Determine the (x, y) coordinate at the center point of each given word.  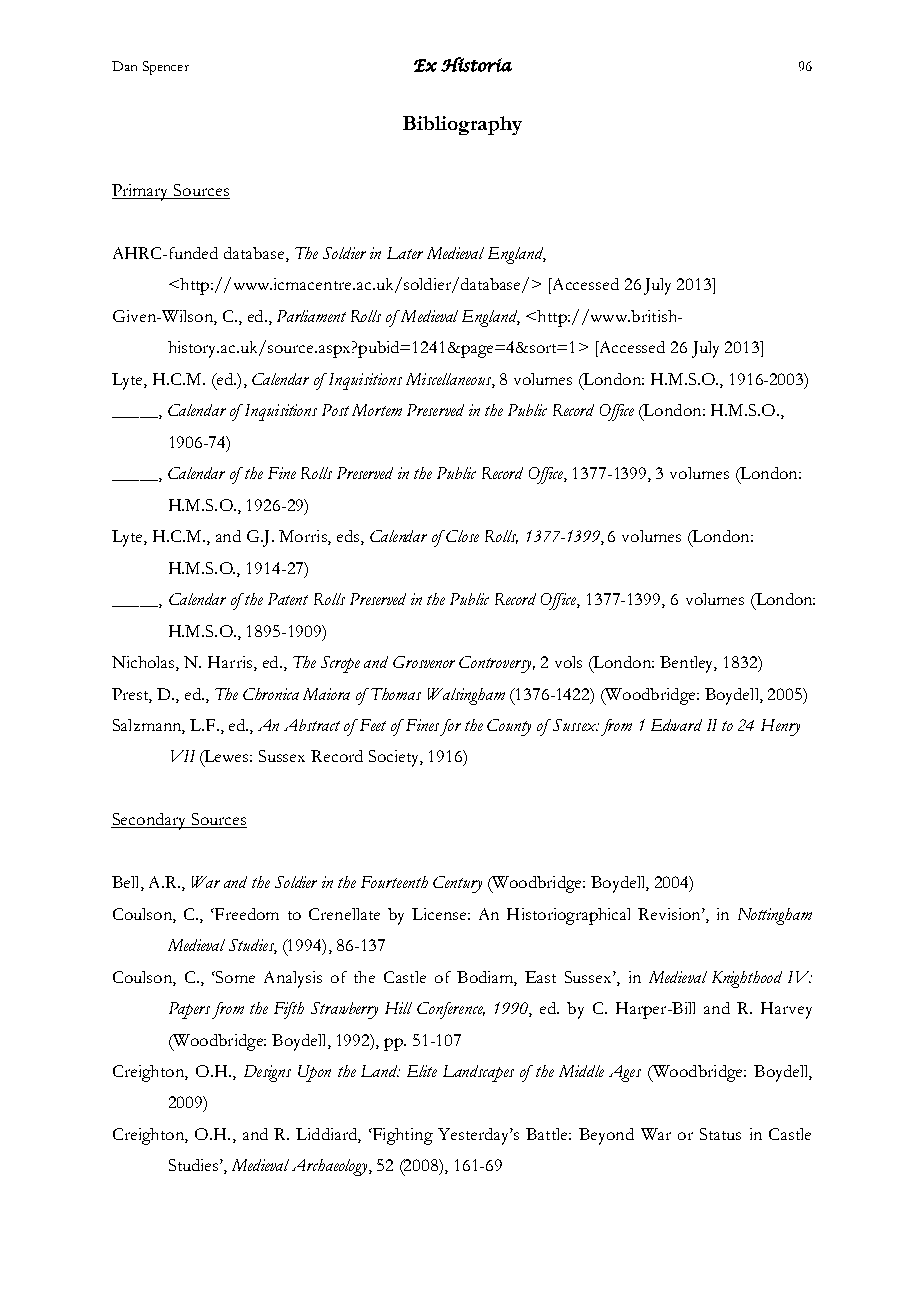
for (450, 727)
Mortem (377, 410)
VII (183, 756)
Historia (476, 64)
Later (405, 253)
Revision (670, 914)
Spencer (166, 68)
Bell (127, 883)
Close (462, 536)
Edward (676, 725)
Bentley (688, 664)
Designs (267, 1073)
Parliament (311, 316)
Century (457, 884)
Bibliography (462, 125)
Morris (304, 537)
